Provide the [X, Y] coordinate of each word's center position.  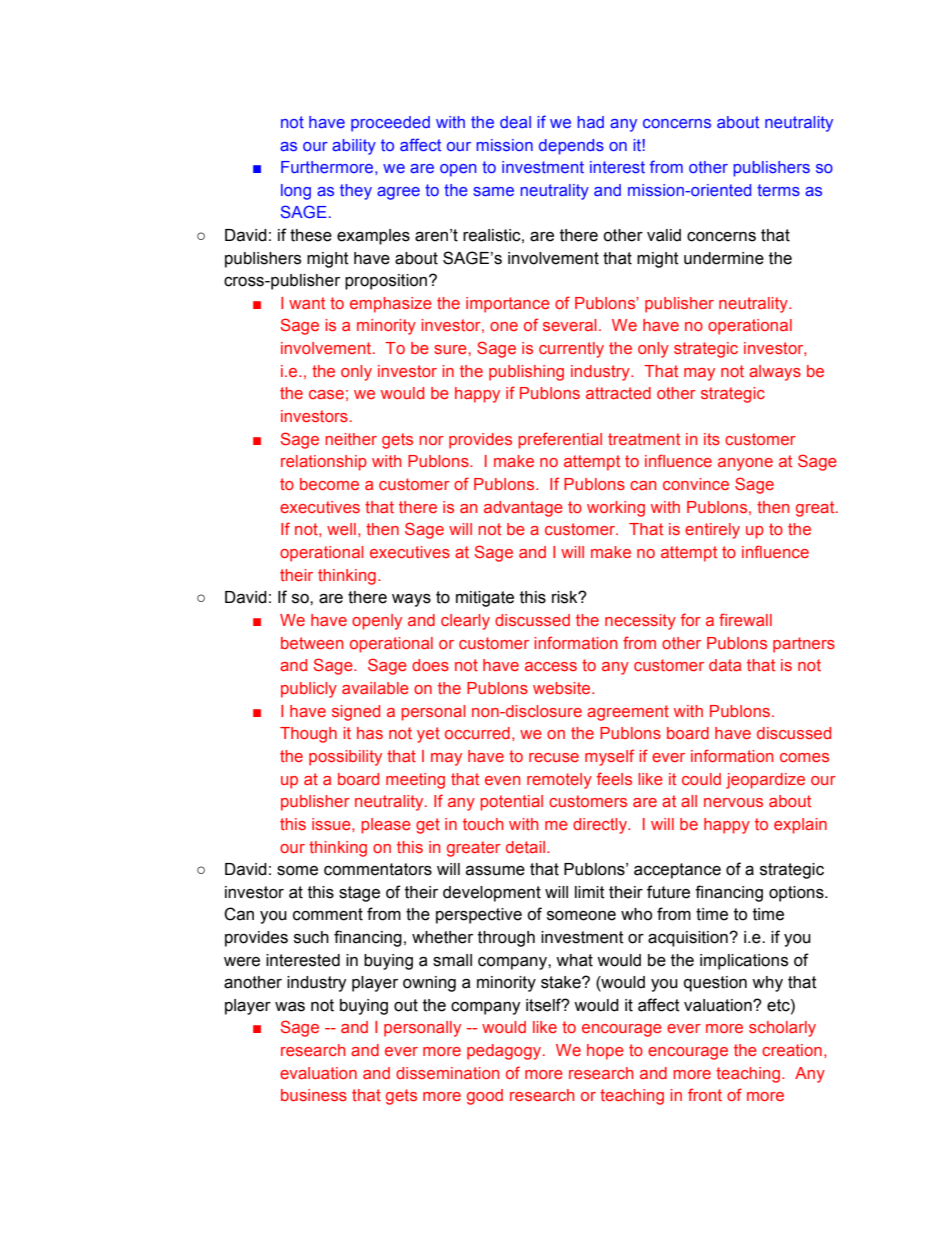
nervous [733, 802]
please [386, 826]
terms [778, 190]
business [314, 1095]
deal [515, 122]
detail [527, 847]
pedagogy [505, 1052]
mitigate [485, 599]
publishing [526, 373]
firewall [745, 619]
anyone [745, 464]
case [326, 394]
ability [354, 147]
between [312, 643]
